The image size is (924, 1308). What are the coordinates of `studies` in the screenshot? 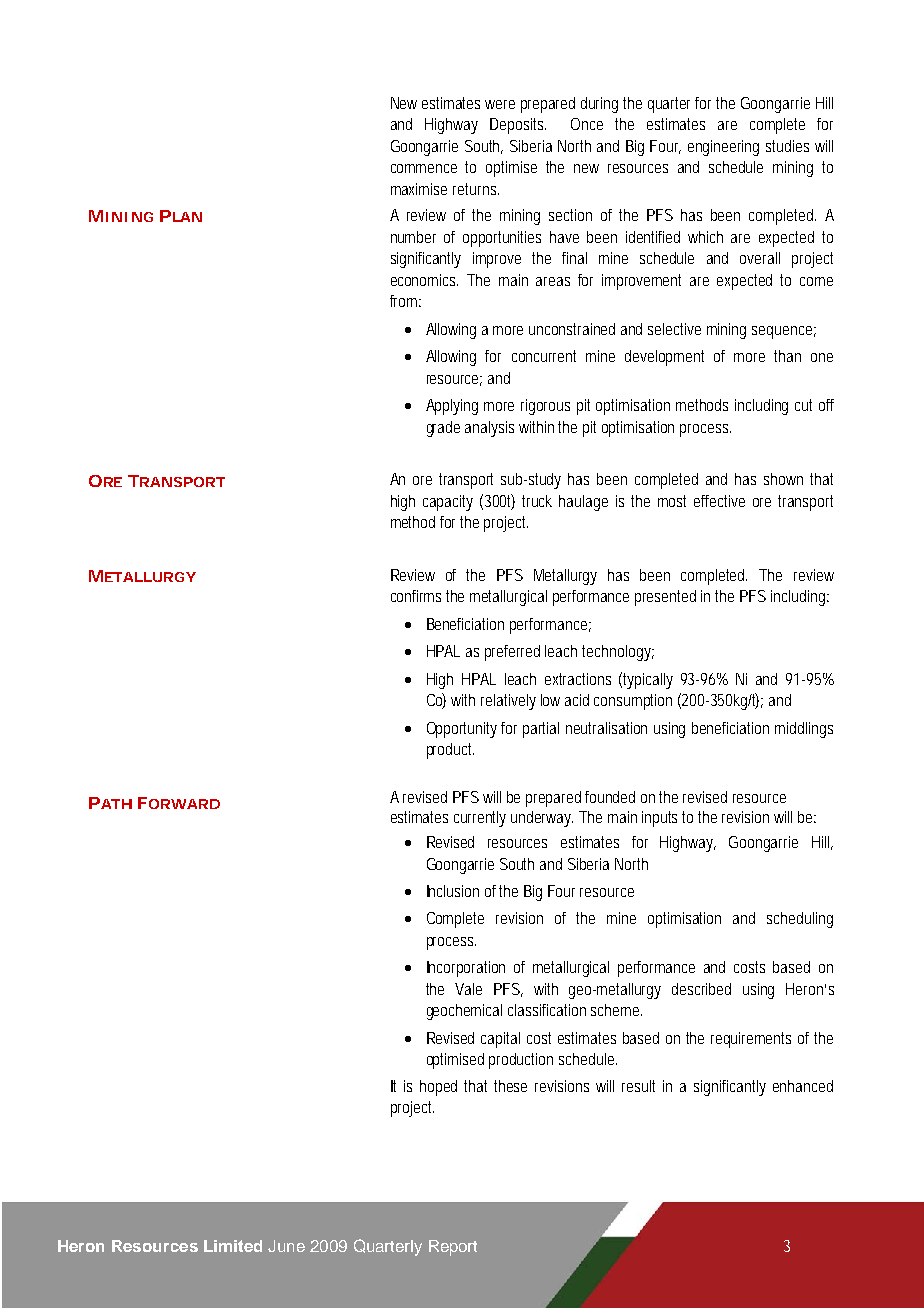 It's located at (787, 146).
